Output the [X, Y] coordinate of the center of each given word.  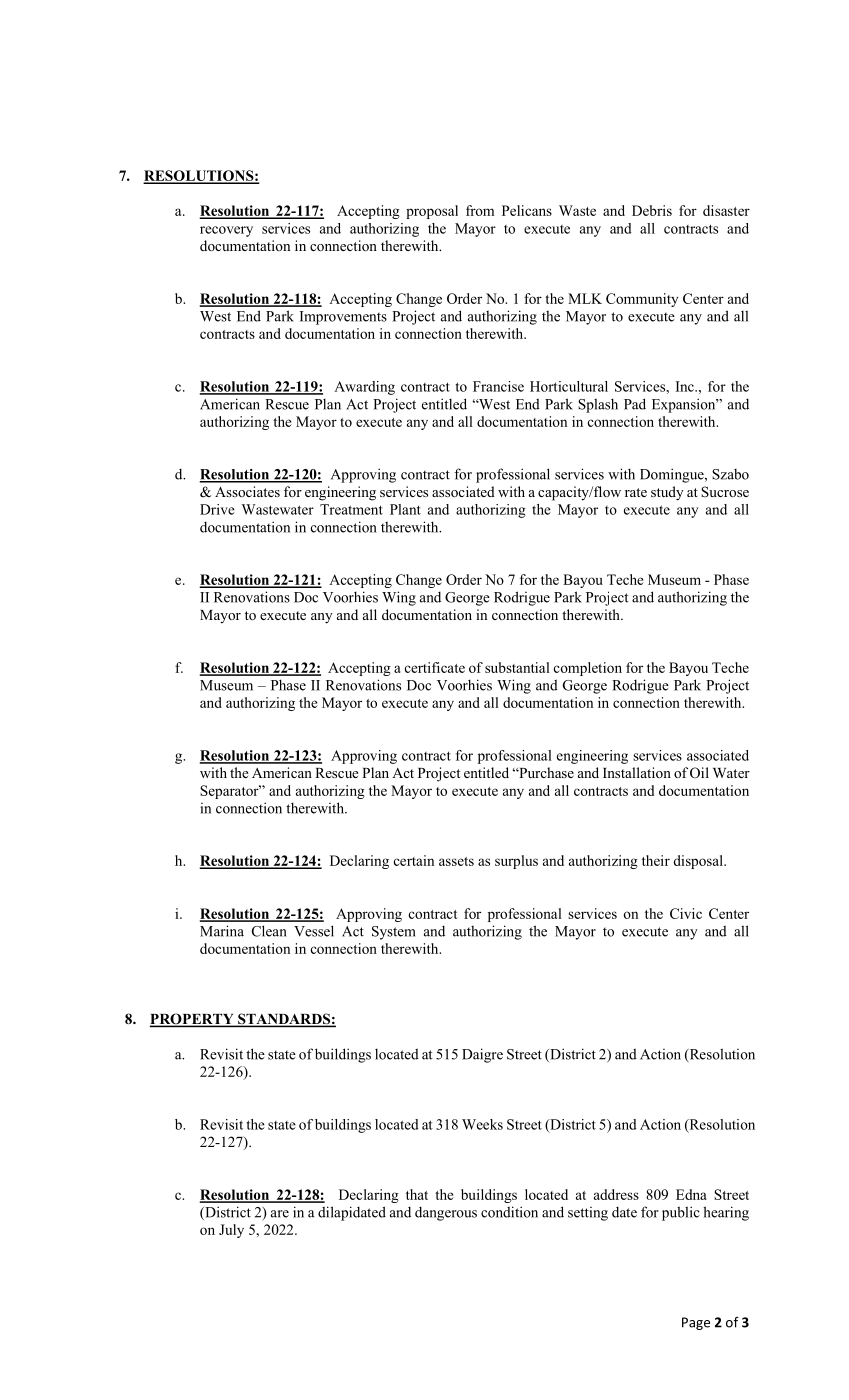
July [231, 1231]
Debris [652, 210]
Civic [686, 913]
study [667, 493]
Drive [217, 509]
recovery [226, 231]
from [480, 210]
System [394, 933]
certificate [434, 667]
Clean [269, 931]
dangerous [446, 1213]
